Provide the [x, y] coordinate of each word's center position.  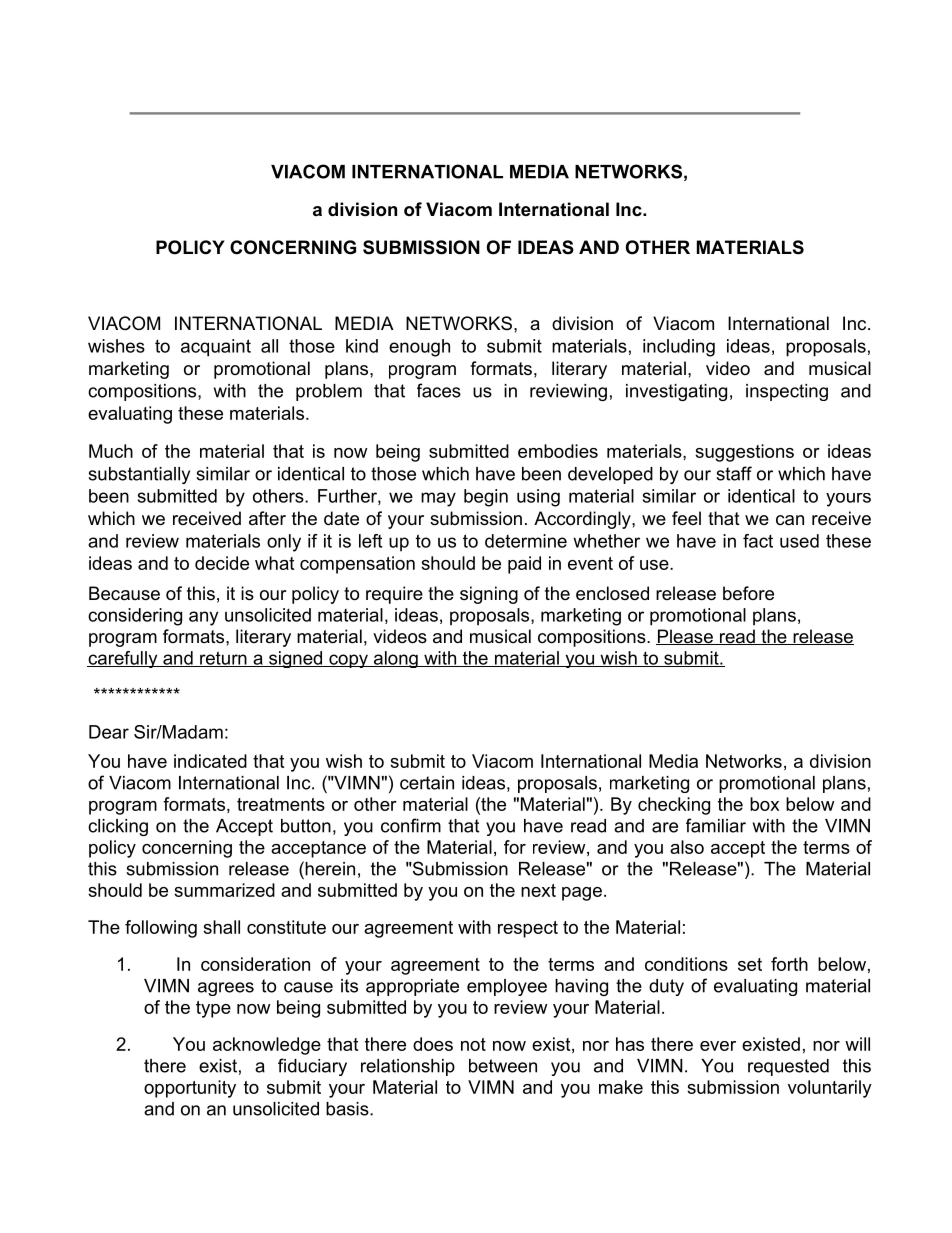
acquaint [216, 348]
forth [789, 964]
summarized [224, 890]
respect [528, 929]
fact [758, 541]
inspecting [787, 392]
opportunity [190, 1089]
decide [222, 563]
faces [439, 390]
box [764, 804]
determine [526, 541]
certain [427, 783]
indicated [210, 761]
